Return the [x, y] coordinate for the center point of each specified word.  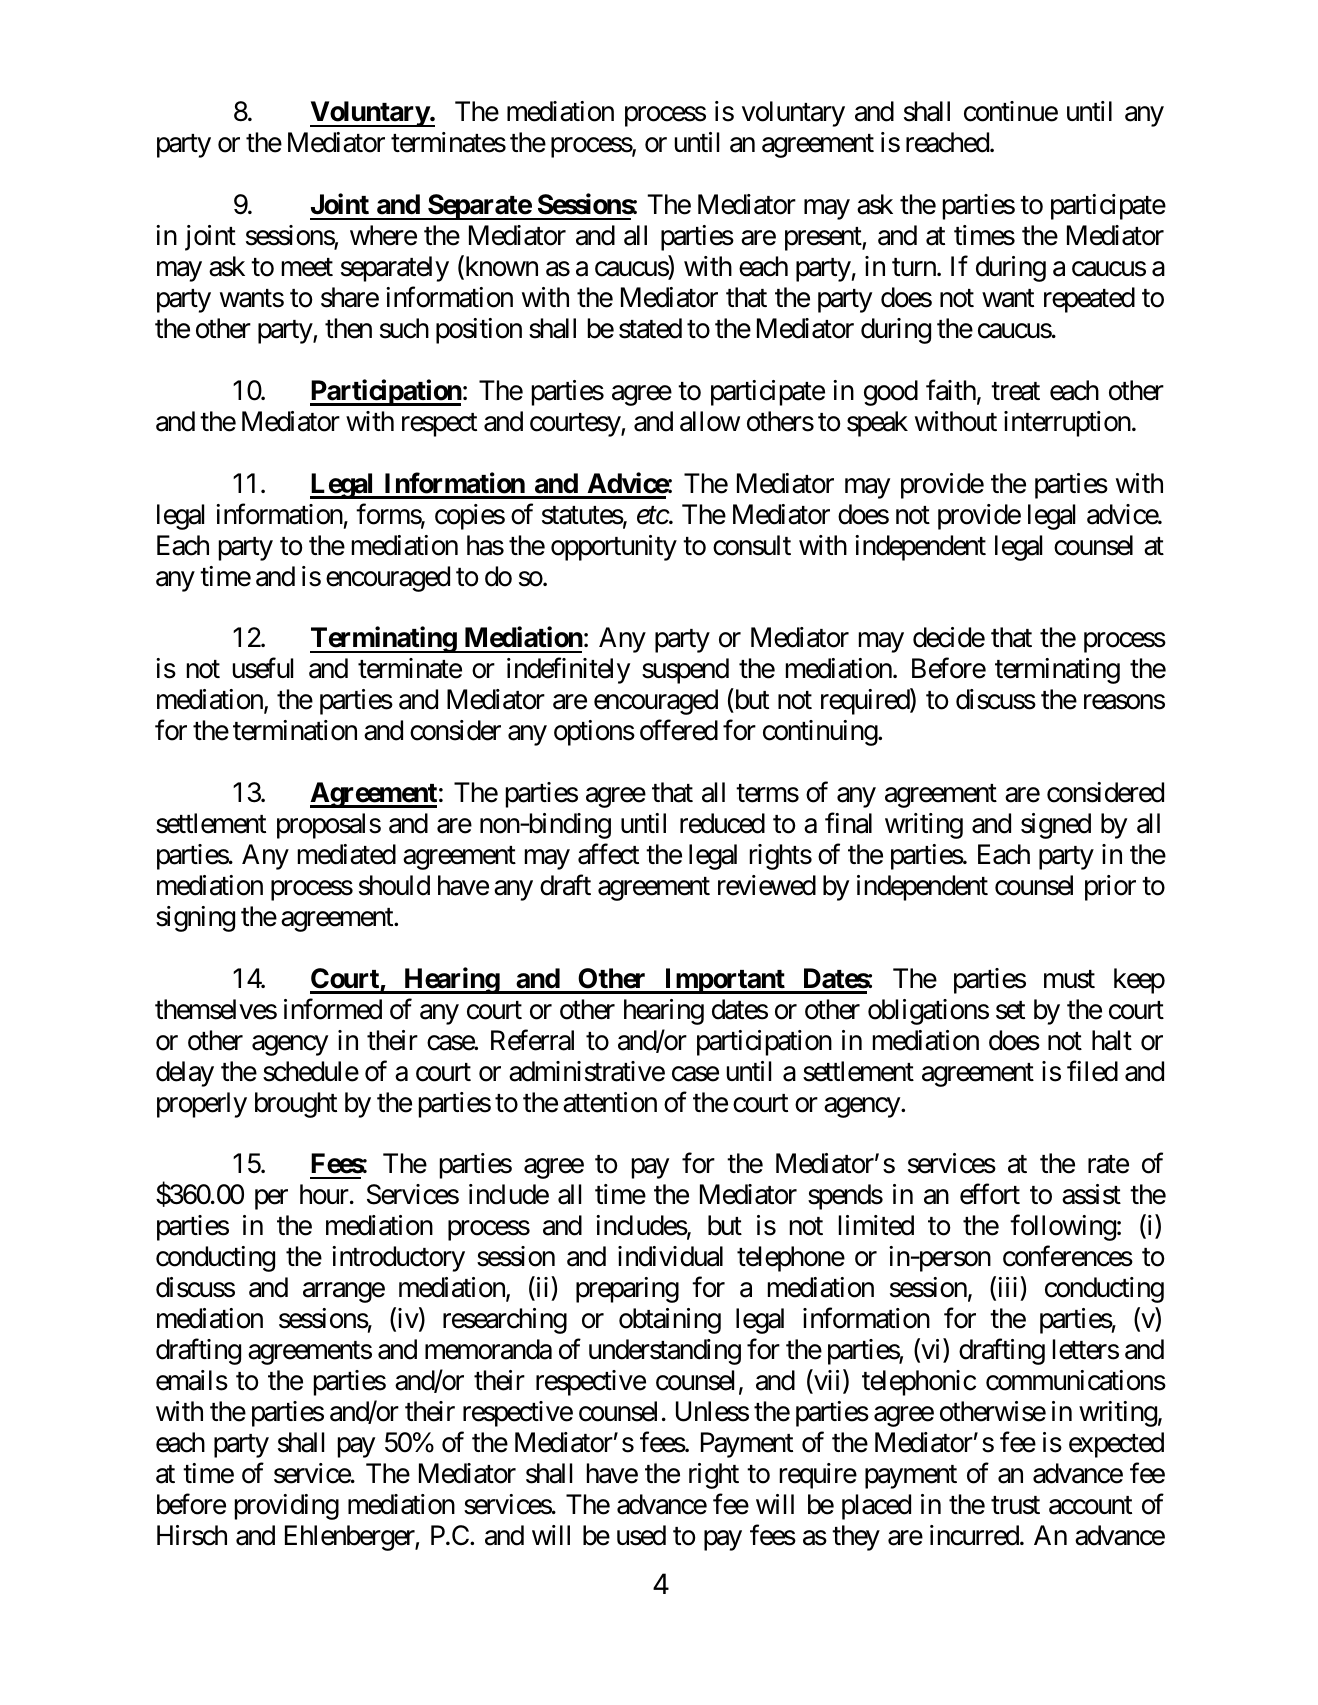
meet [307, 268]
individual [670, 1256]
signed [1056, 826]
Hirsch [192, 1535]
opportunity [614, 548]
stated [650, 328]
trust [1015, 1505]
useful [263, 668]
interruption [1067, 424]
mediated [347, 854]
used [641, 1535]
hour [324, 1194]
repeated [1089, 300]
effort [990, 1194]
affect [608, 854]
